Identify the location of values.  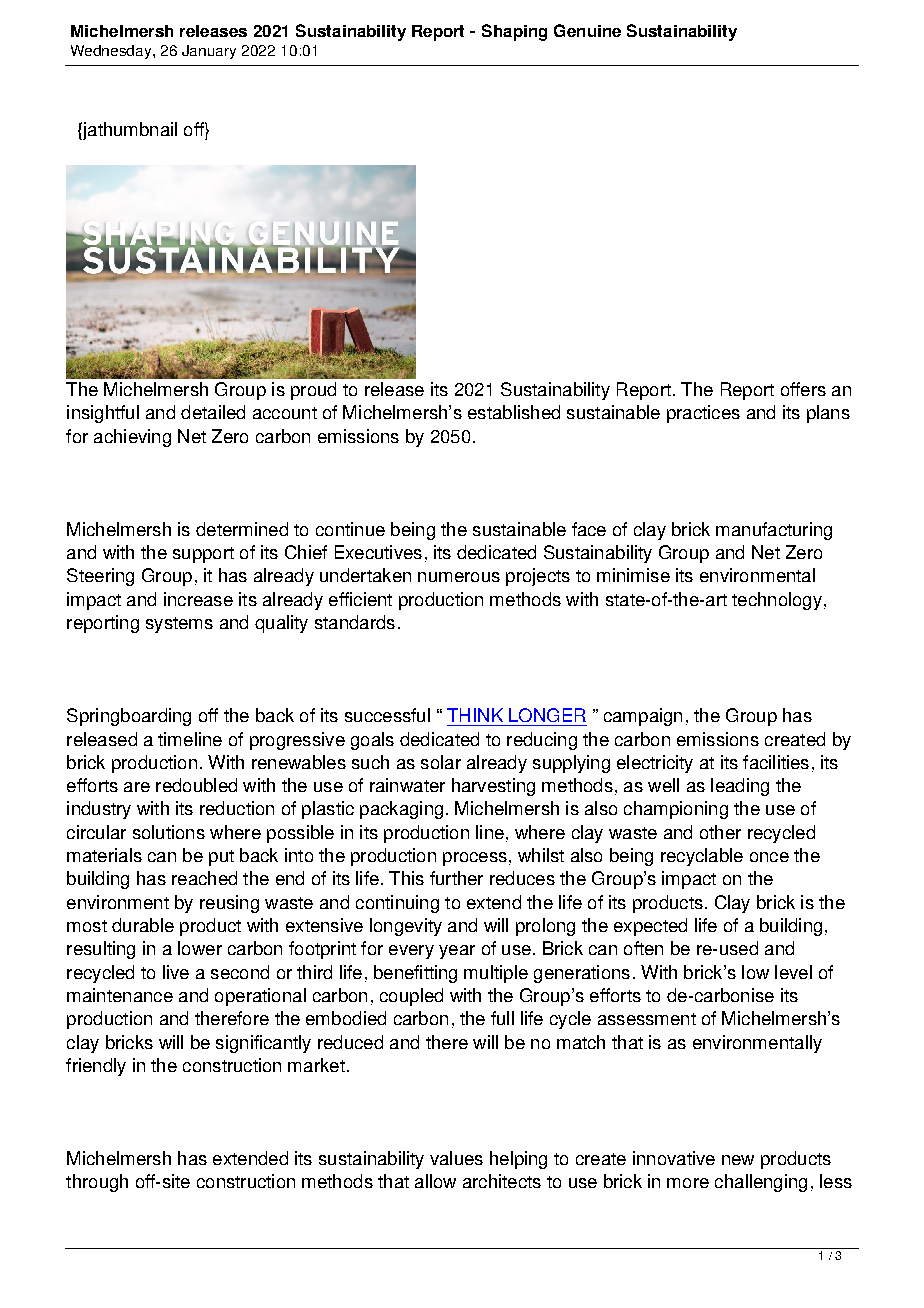
(456, 1158).
